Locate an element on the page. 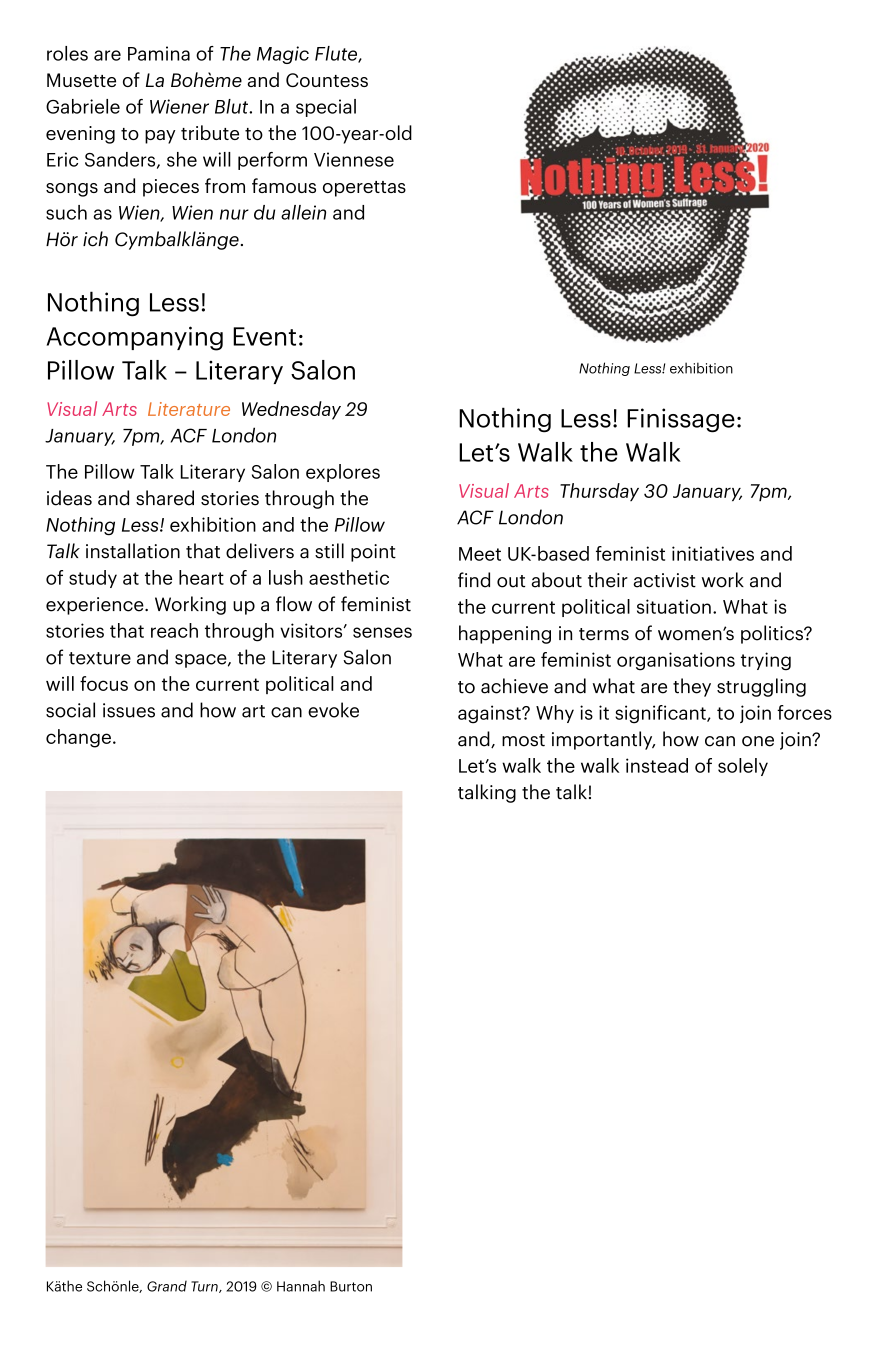 This document has height=1372, width=881. Burton is located at coordinates (351, 1286).
